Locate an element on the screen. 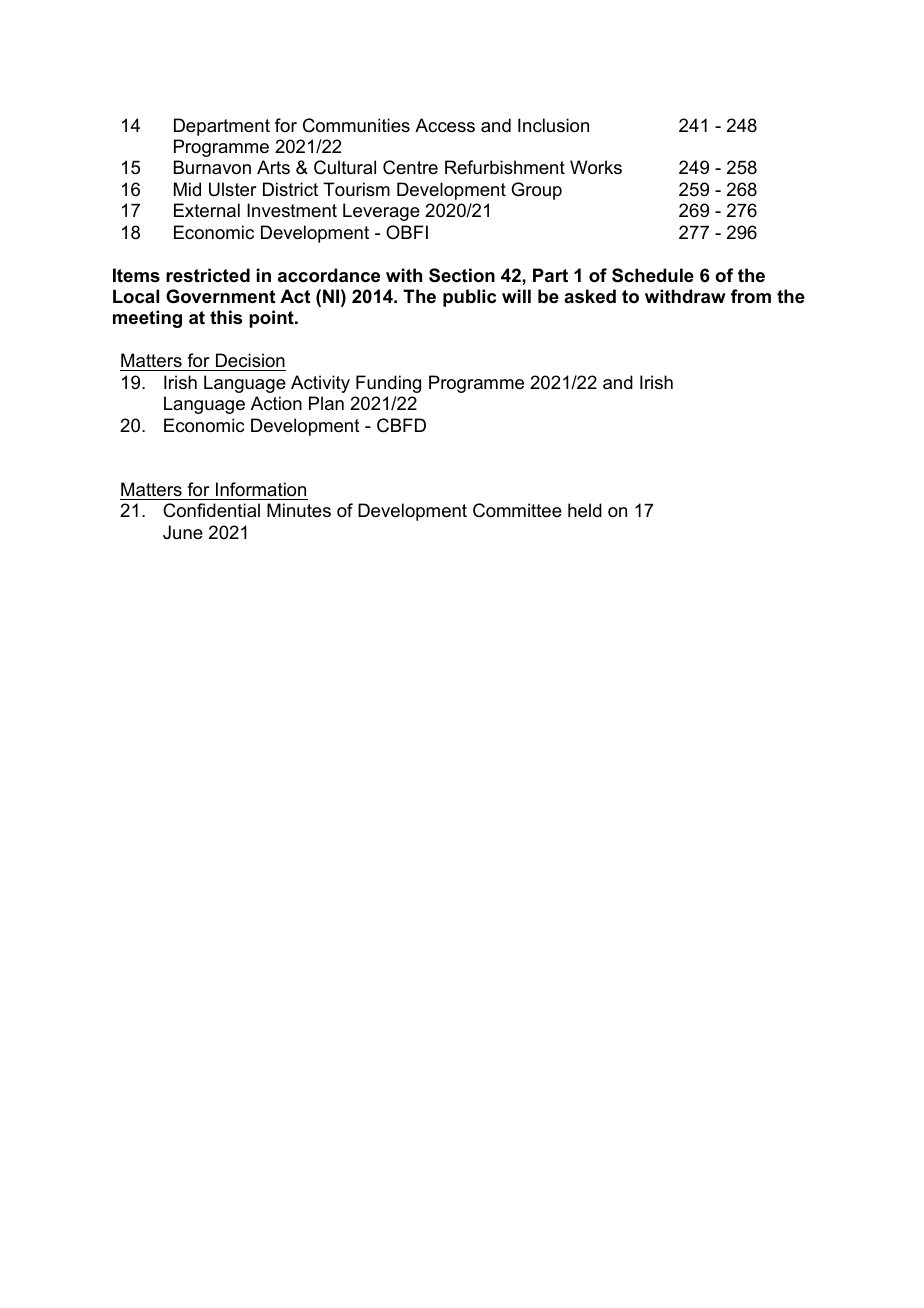 The image size is (924, 1308). public is located at coordinates (469, 298).
